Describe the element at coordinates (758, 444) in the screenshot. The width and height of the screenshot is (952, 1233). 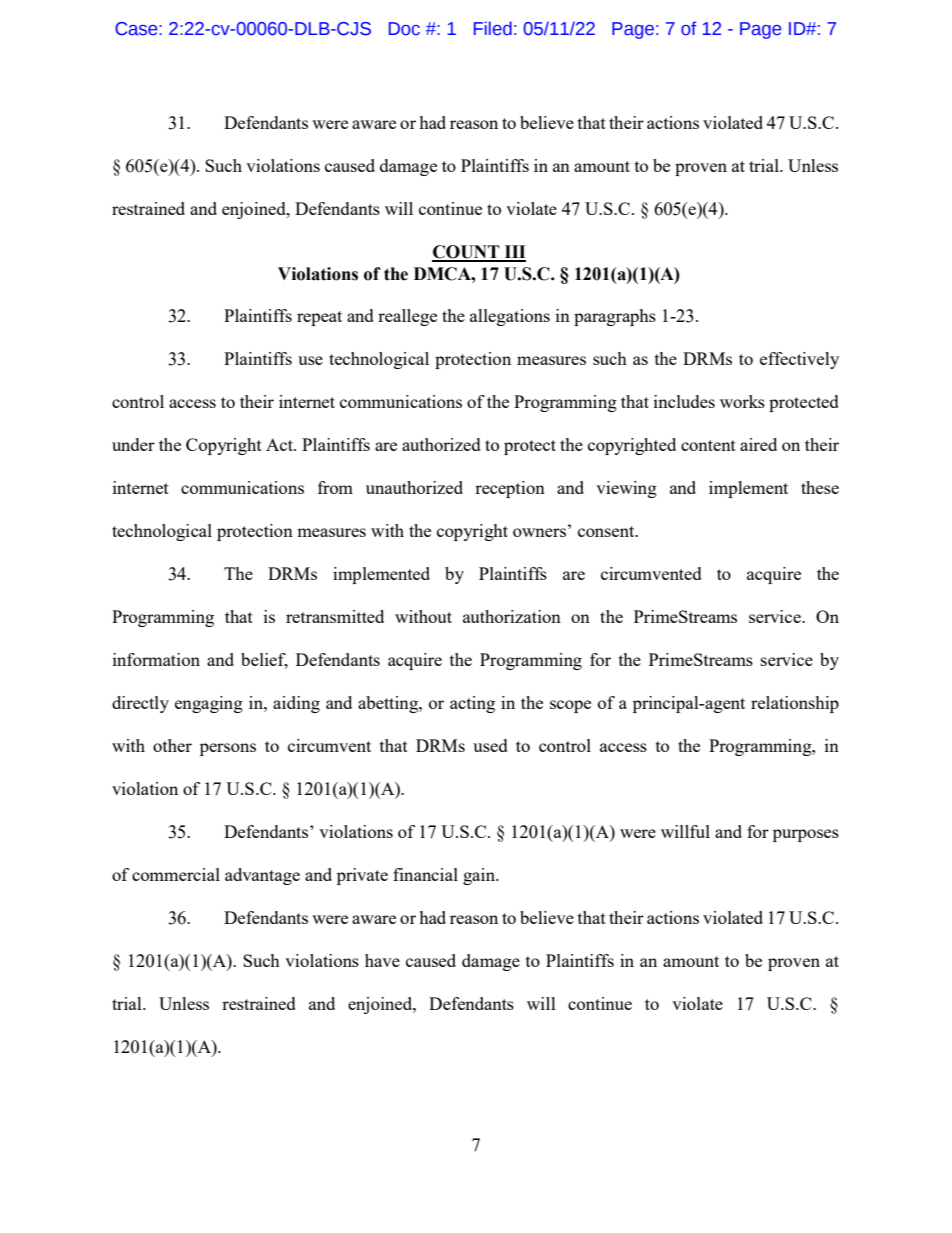
I see `aired` at that location.
